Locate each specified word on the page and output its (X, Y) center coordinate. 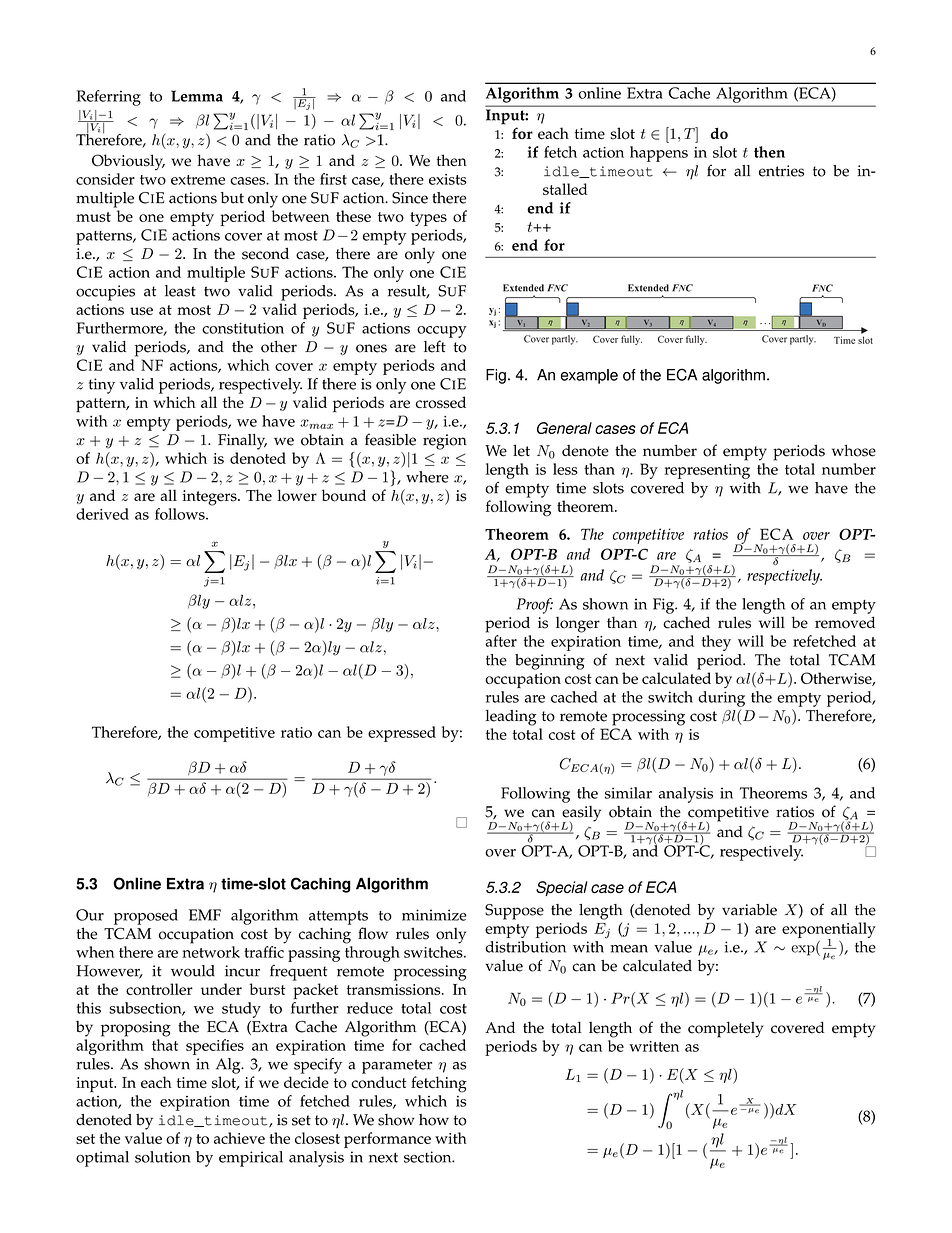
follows (181, 514)
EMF (205, 915)
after (501, 641)
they (716, 643)
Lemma (197, 96)
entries (781, 171)
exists (448, 179)
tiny (102, 386)
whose (854, 450)
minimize (434, 915)
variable (749, 910)
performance (387, 1140)
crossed (441, 402)
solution (162, 1157)
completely (725, 1029)
